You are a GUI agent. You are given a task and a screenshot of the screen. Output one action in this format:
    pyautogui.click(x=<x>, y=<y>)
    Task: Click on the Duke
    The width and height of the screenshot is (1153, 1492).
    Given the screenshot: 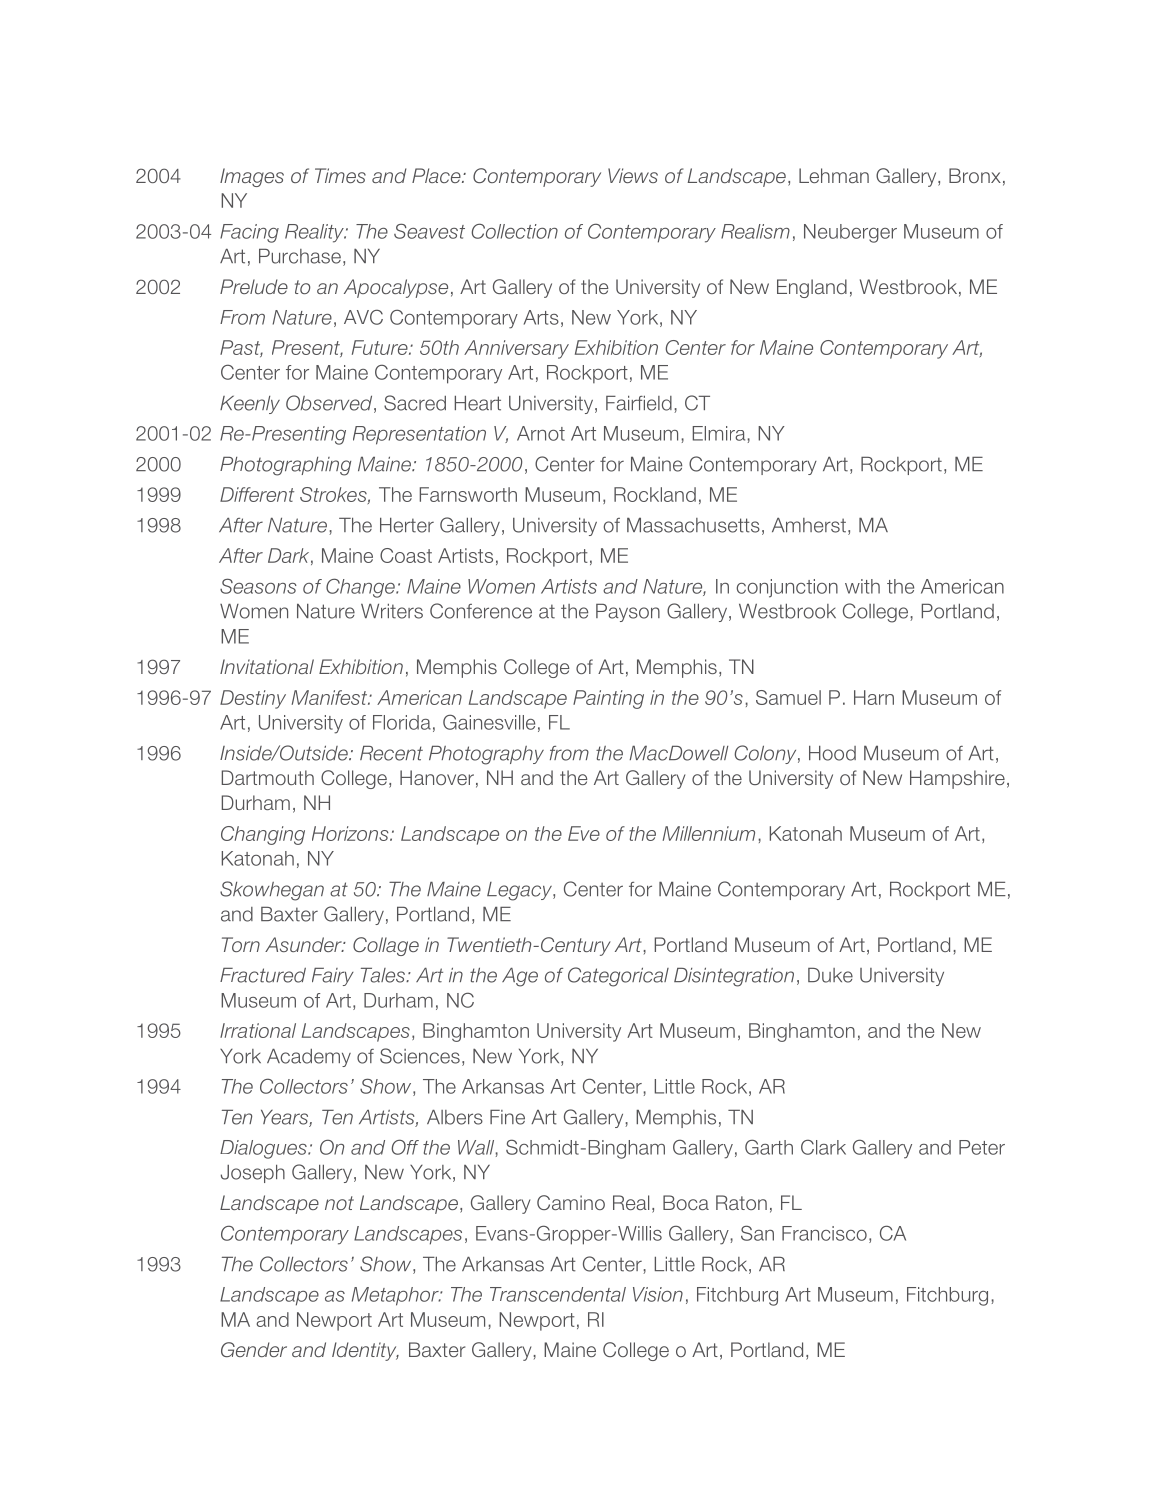 What is the action you would take?
    pyautogui.click(x=830, y=975)
